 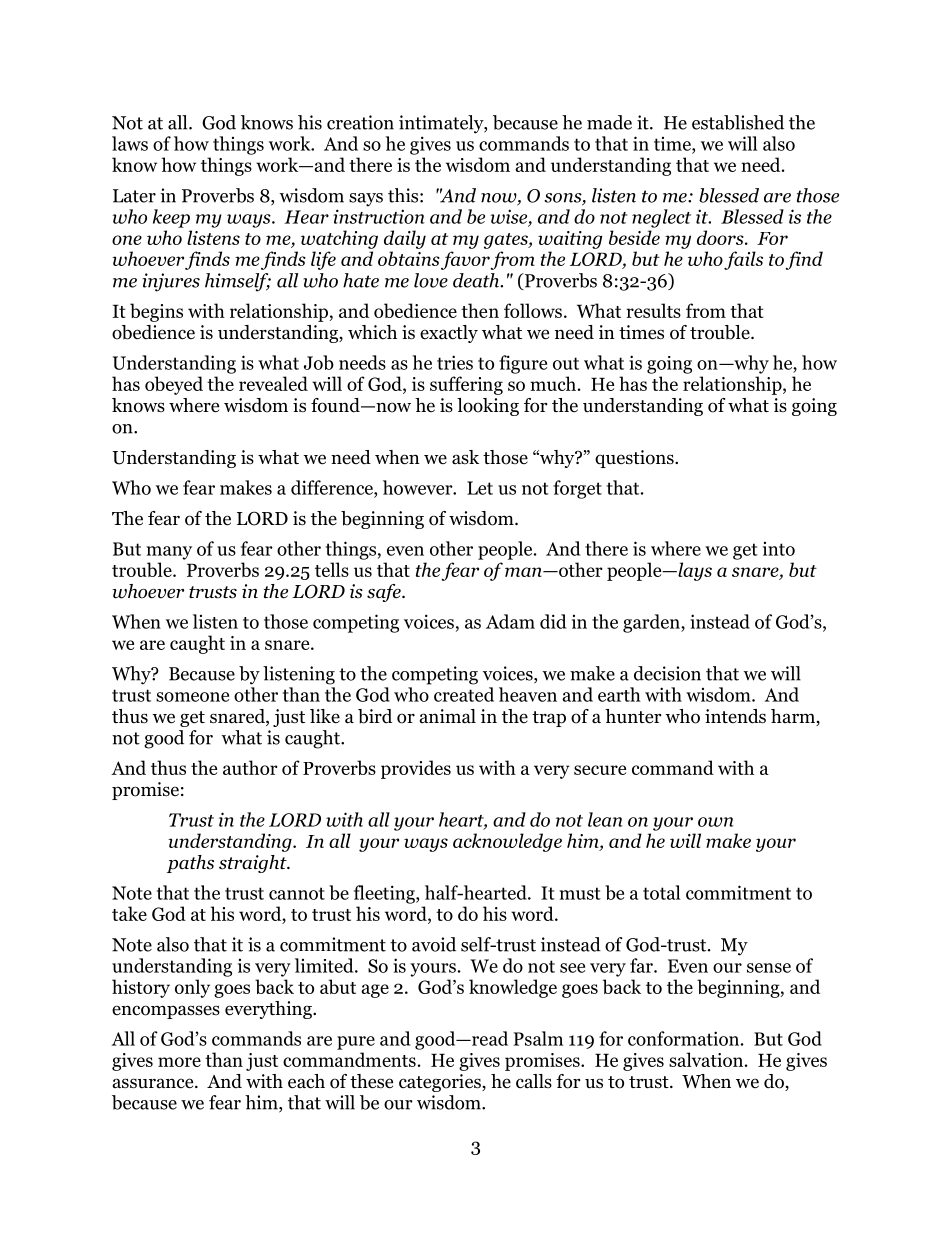 I want to click on paths, so click(x=190, y=864).
